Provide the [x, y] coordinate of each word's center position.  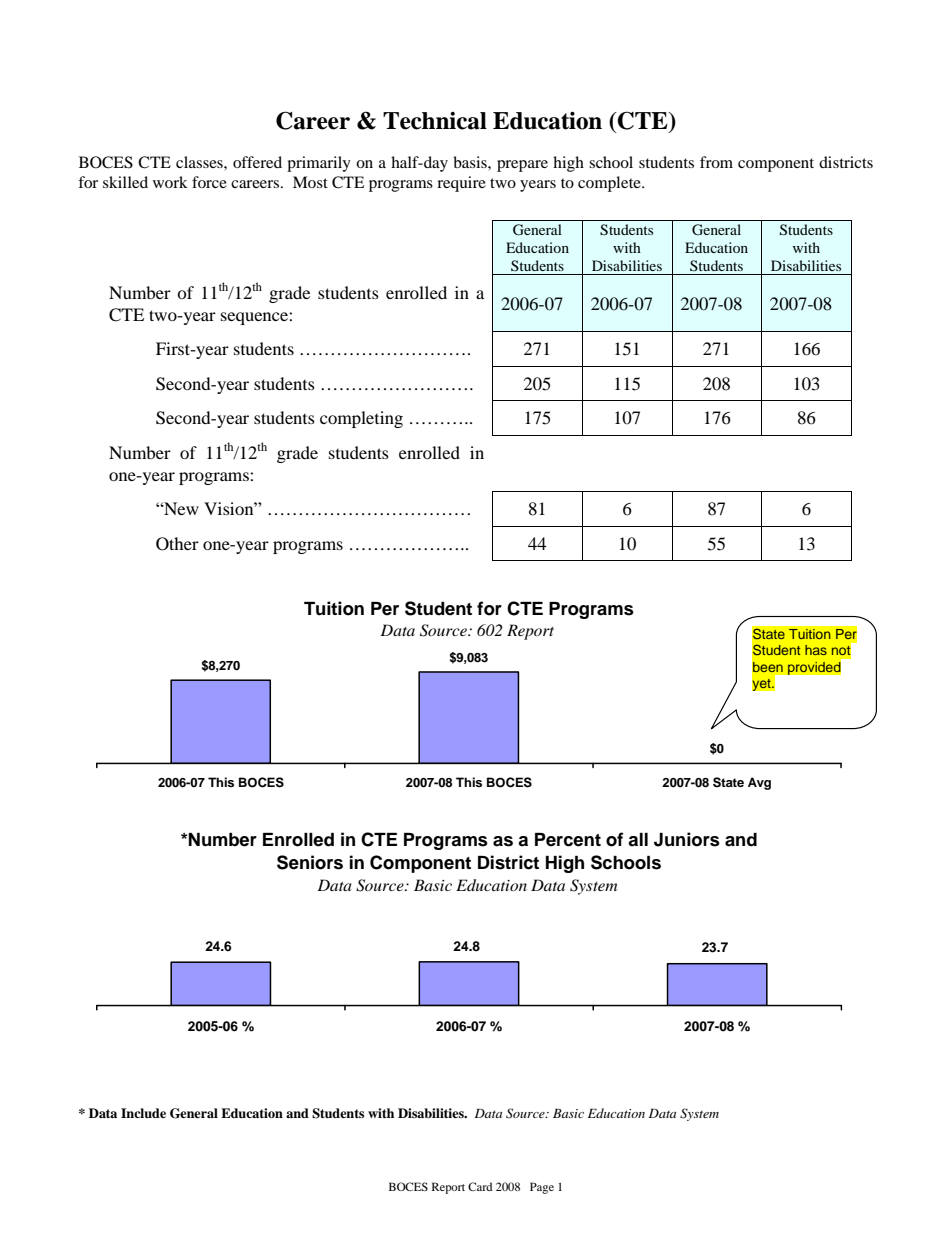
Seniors [310, 862]
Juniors [687, 839]
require [461, 184]
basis [471, 162]
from [716, 162]
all [638, 840]
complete [610, 184]
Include [143, 1113]
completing [361, 419]
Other [177, 544]
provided [814, 668]
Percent [568, 840]
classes [200, 162]
